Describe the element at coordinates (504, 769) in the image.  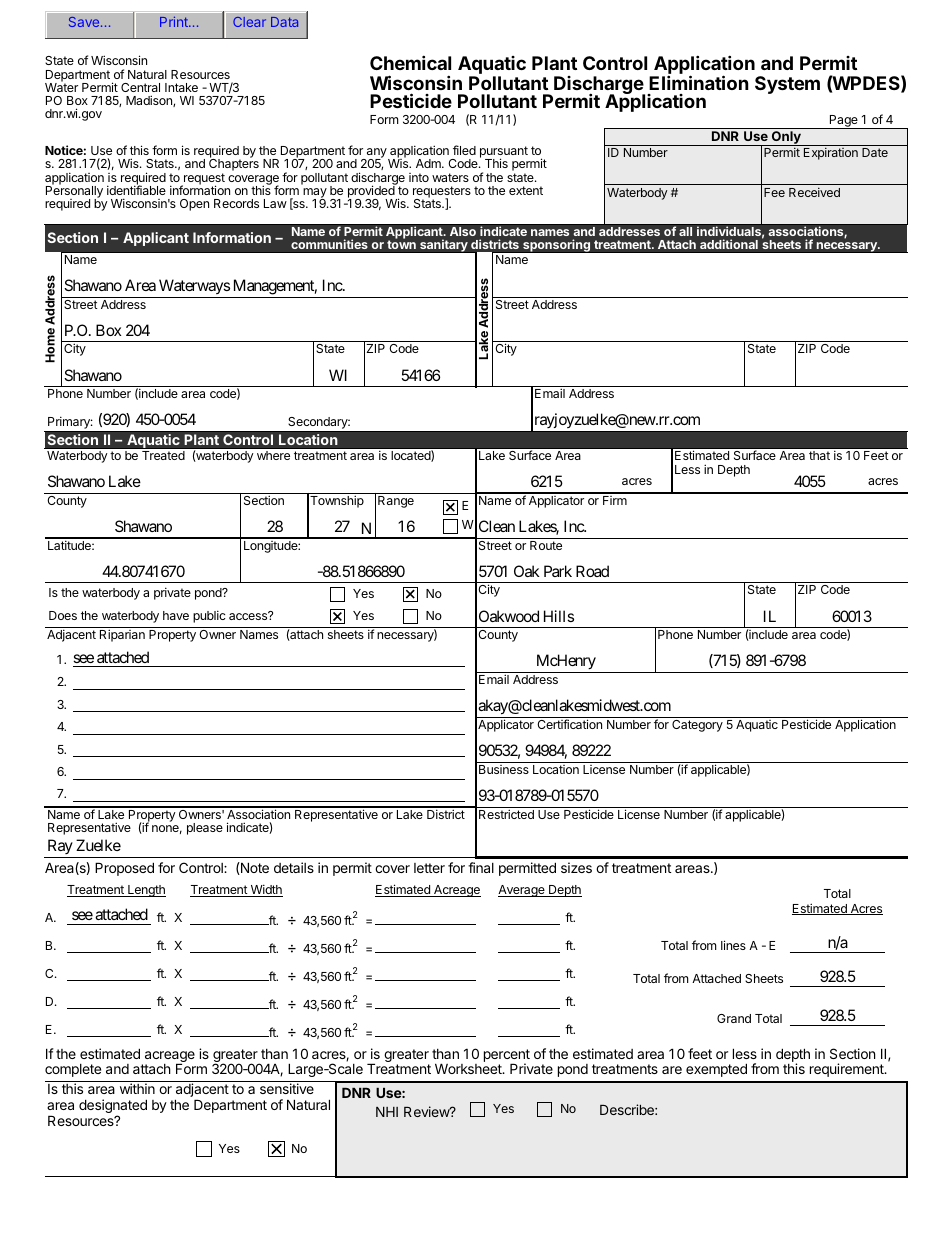
I see `Business` at that location.
